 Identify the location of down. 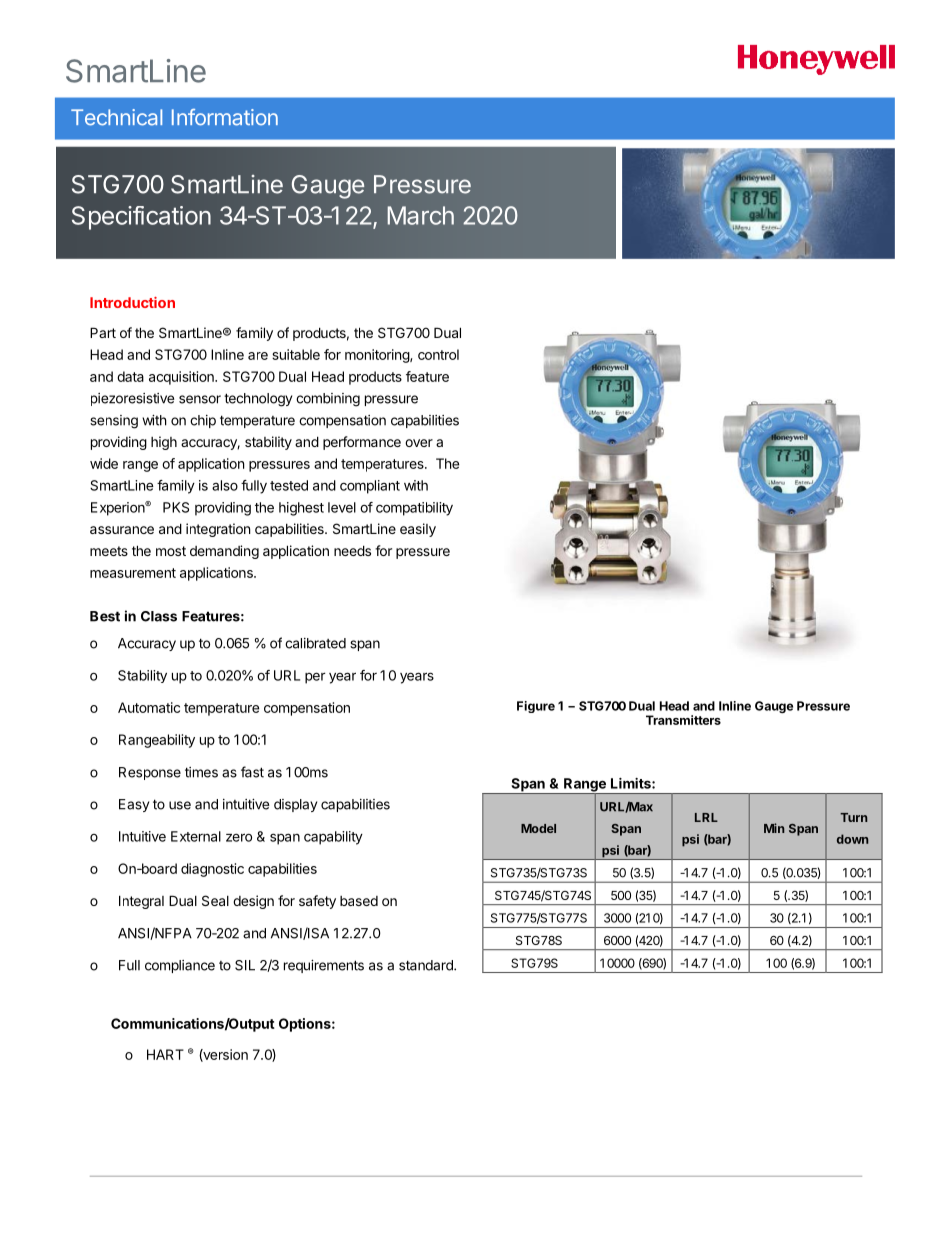
(852, 839).
